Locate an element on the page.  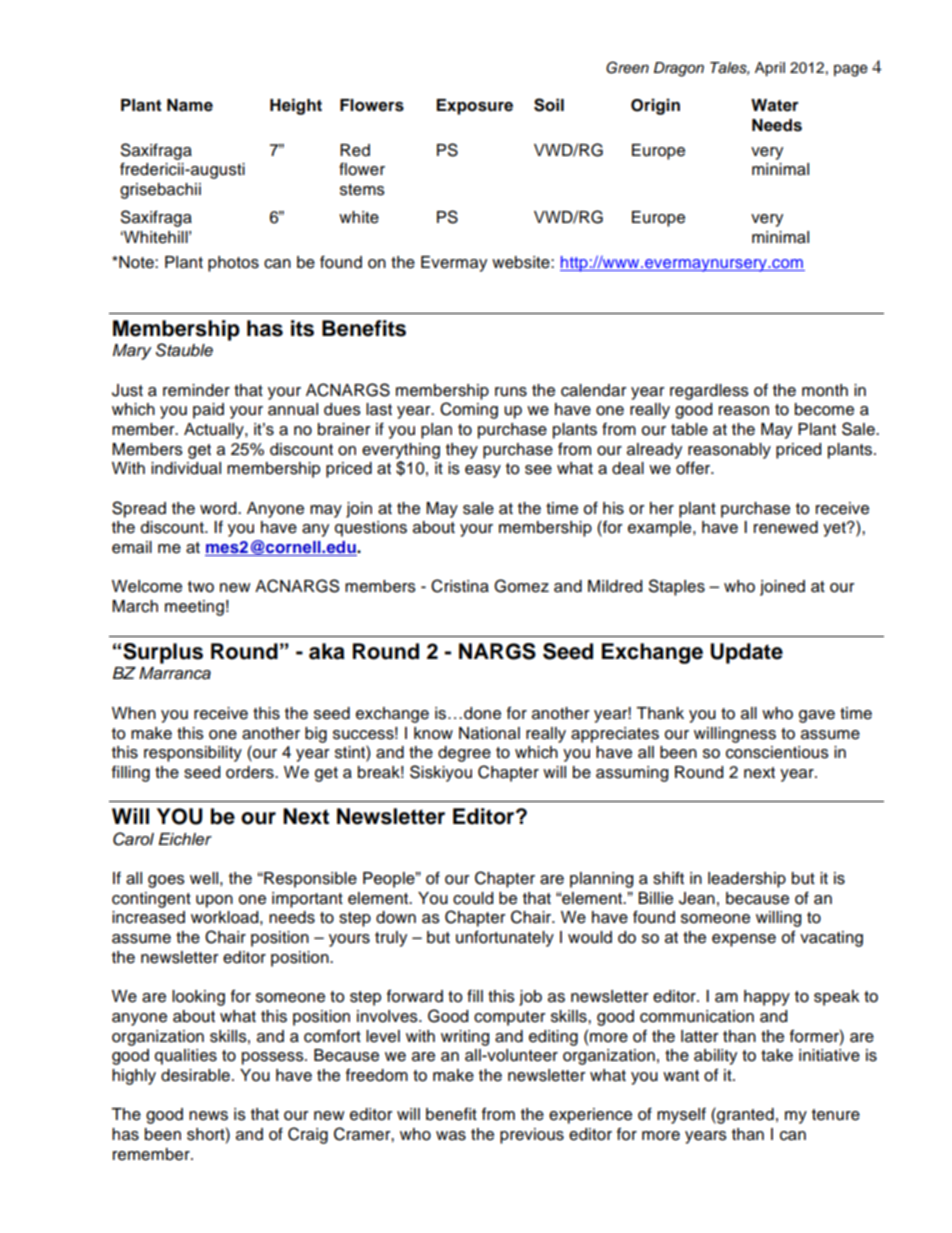
was is located at coordinates (451, 1136).
